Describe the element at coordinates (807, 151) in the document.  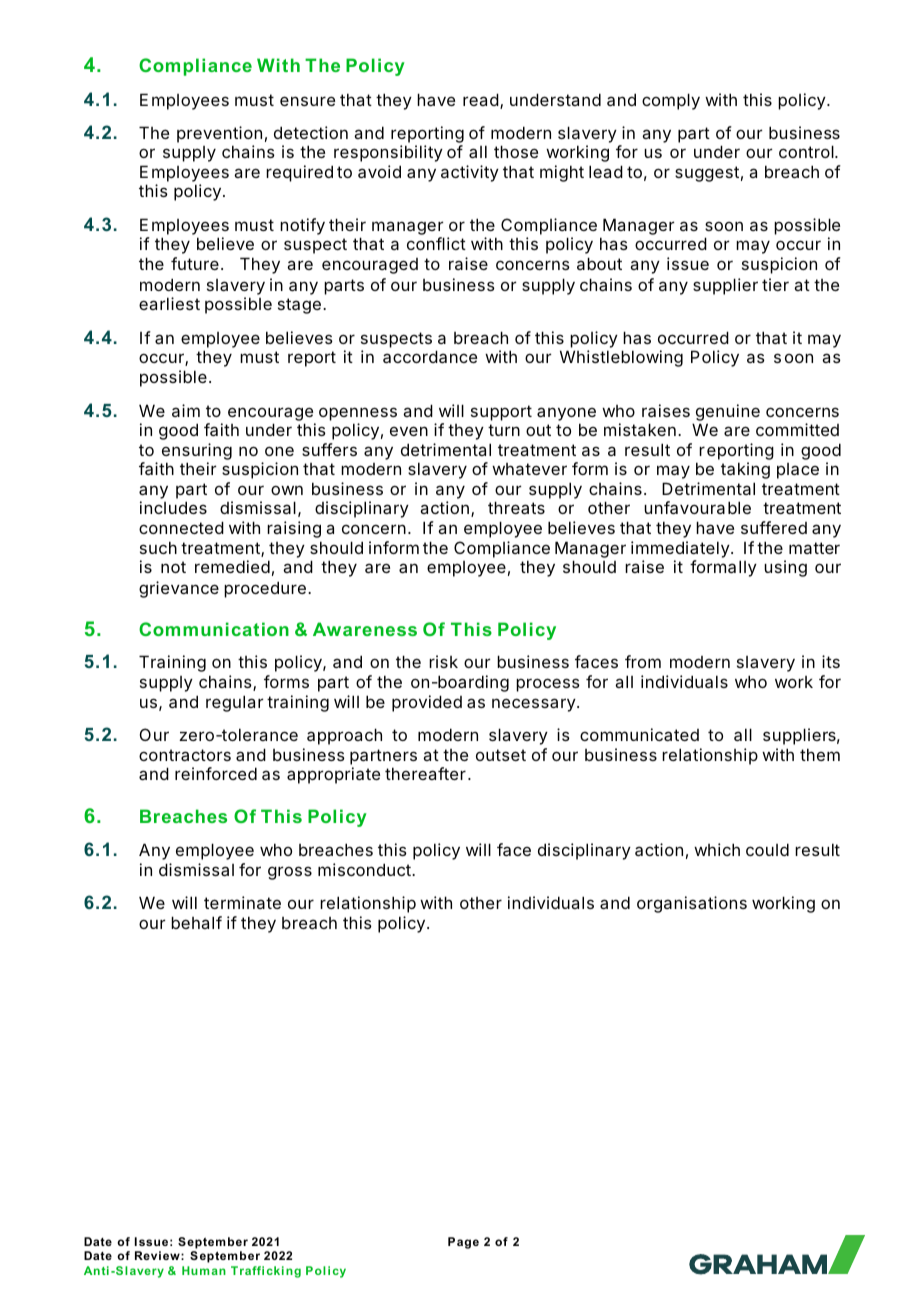
I see `control` at that location.
